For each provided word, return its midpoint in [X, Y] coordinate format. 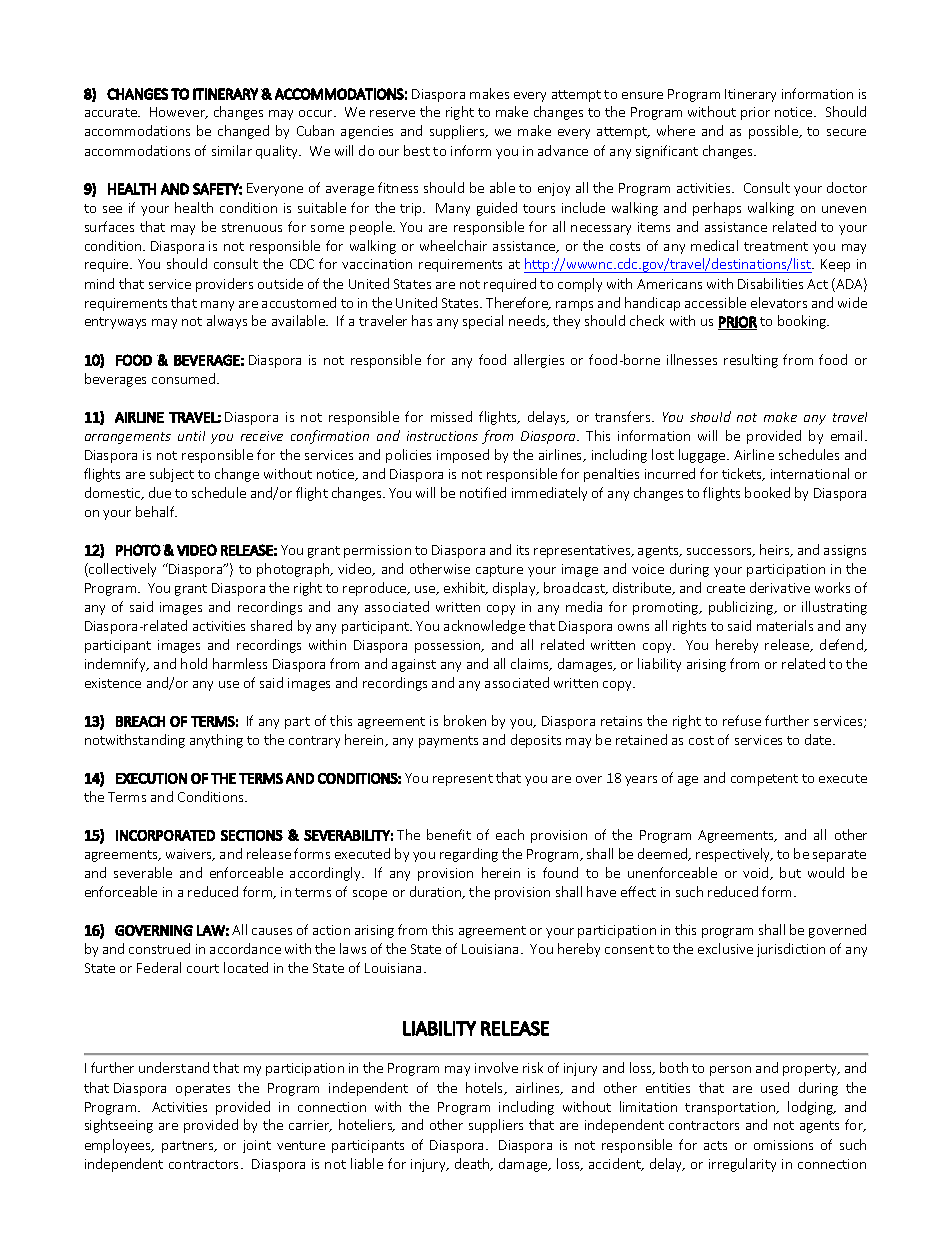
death [473, 1164]
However [179, 113]
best [417, 150]
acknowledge [484, 627]
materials [785, 625]
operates [203, 1090]
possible [775, 132]
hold [194, 663]
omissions [783, 1145]
